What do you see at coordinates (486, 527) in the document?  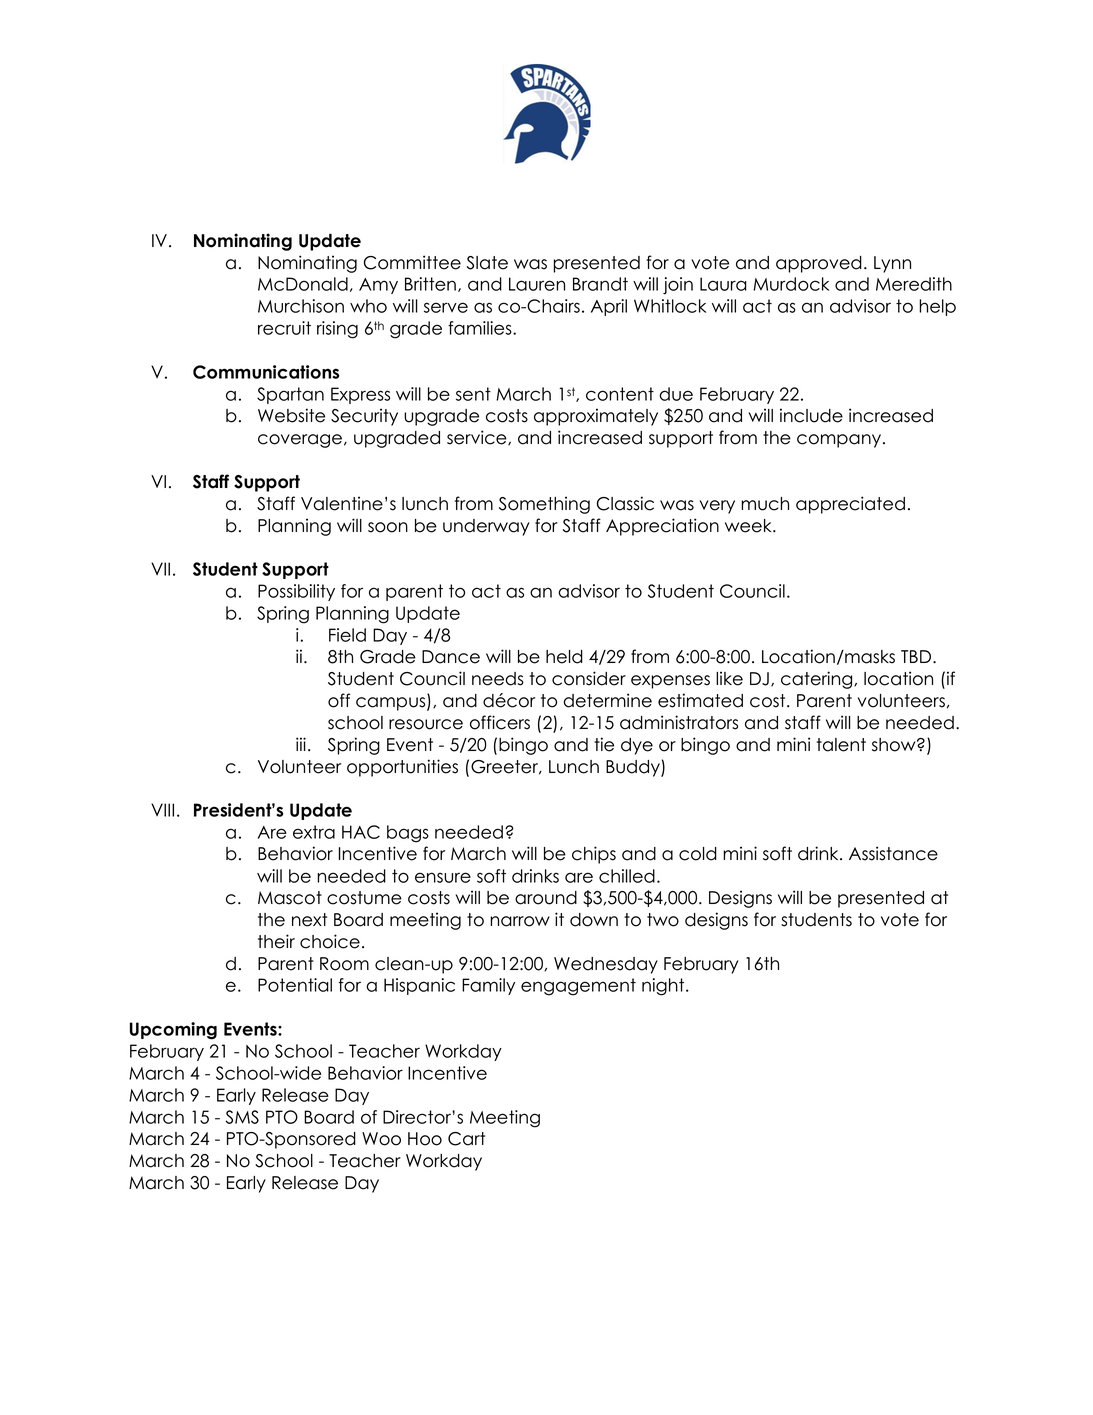 I see `underway` at bounding box center [486, 527].
